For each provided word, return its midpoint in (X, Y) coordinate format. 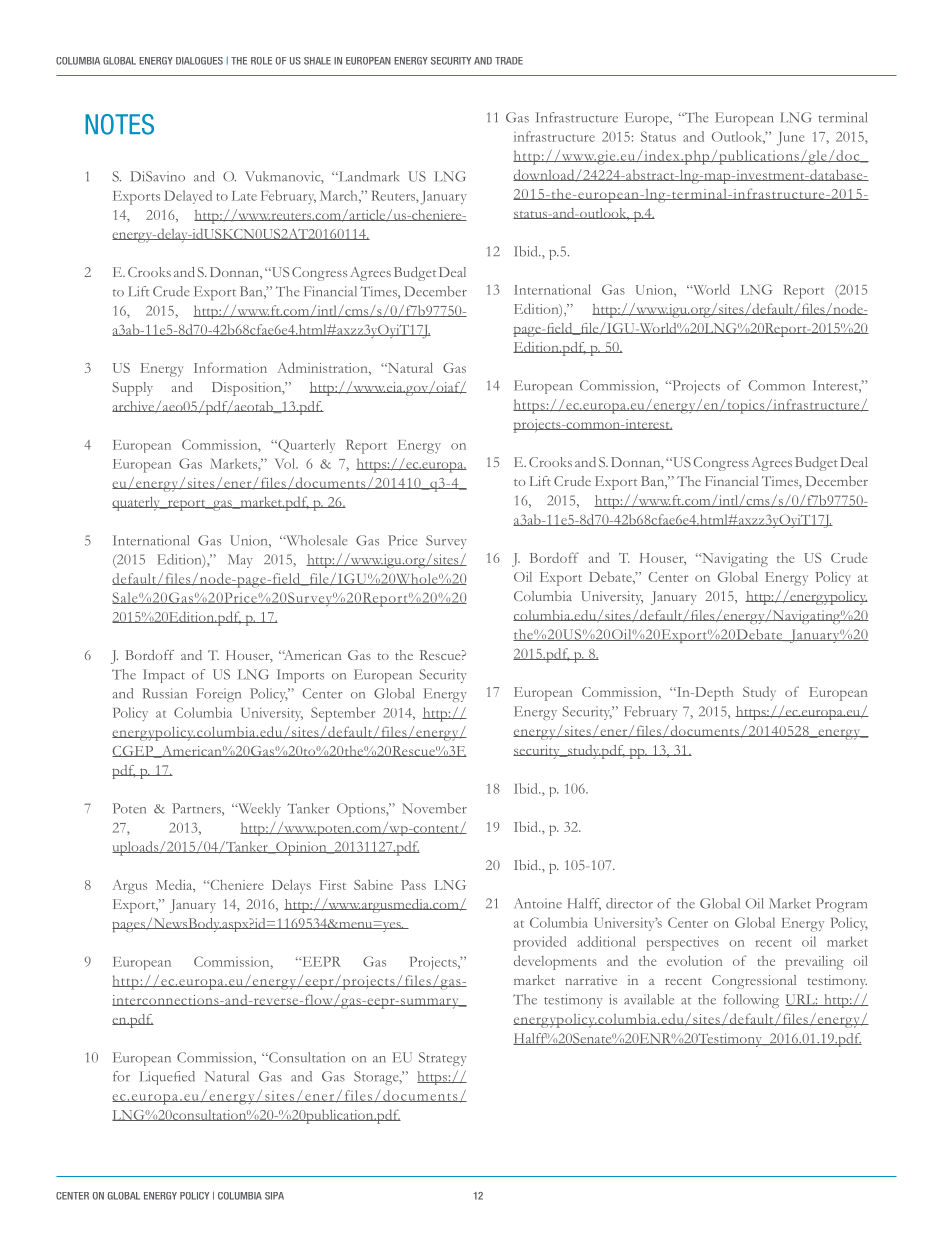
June (790, 139)
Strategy (443, 1059)
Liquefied (167, 1078)
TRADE (509, 61)
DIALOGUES (199, 61)
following (751, 1001)
